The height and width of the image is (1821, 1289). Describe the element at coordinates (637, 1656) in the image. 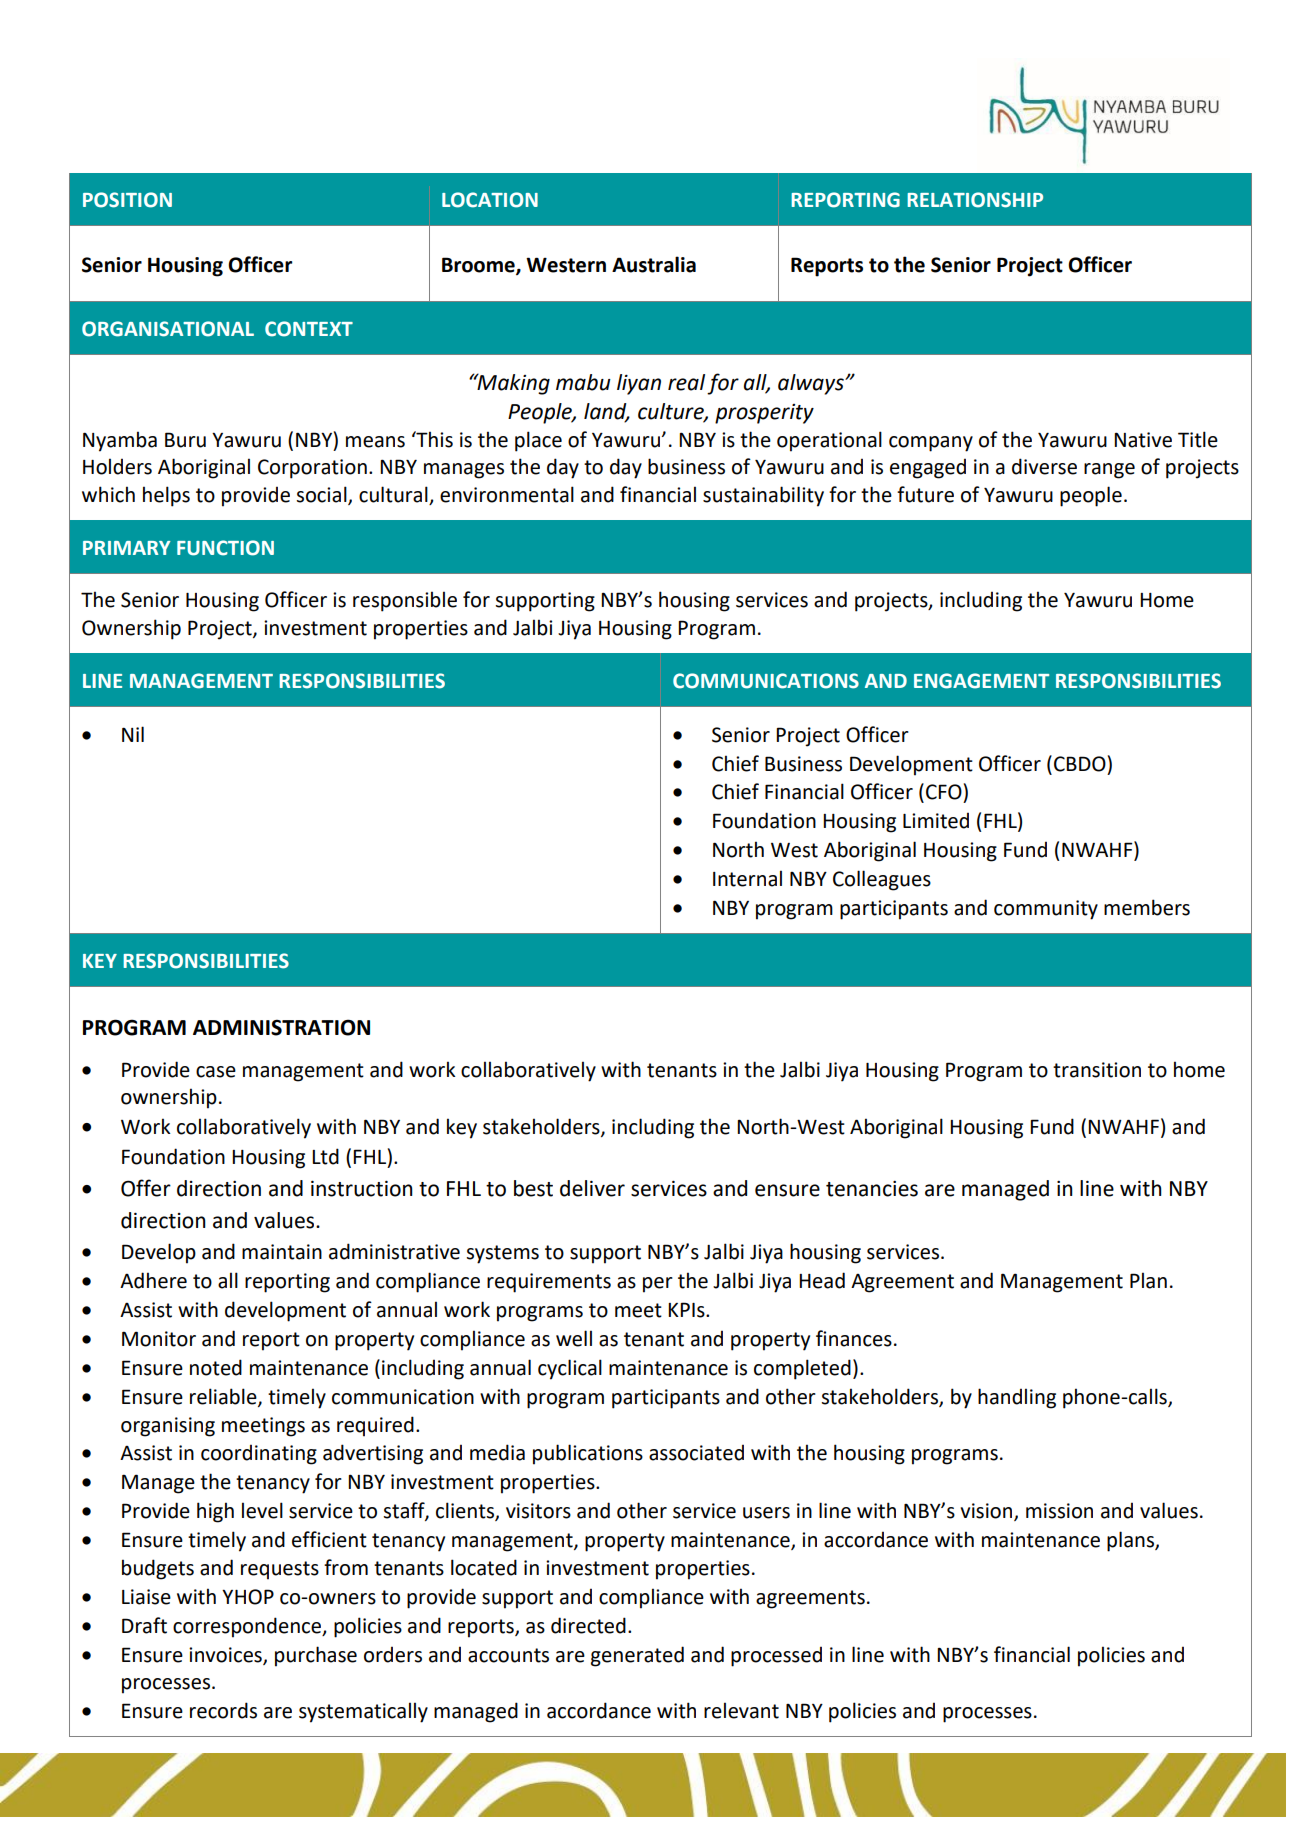

I see `generated` at that location.
